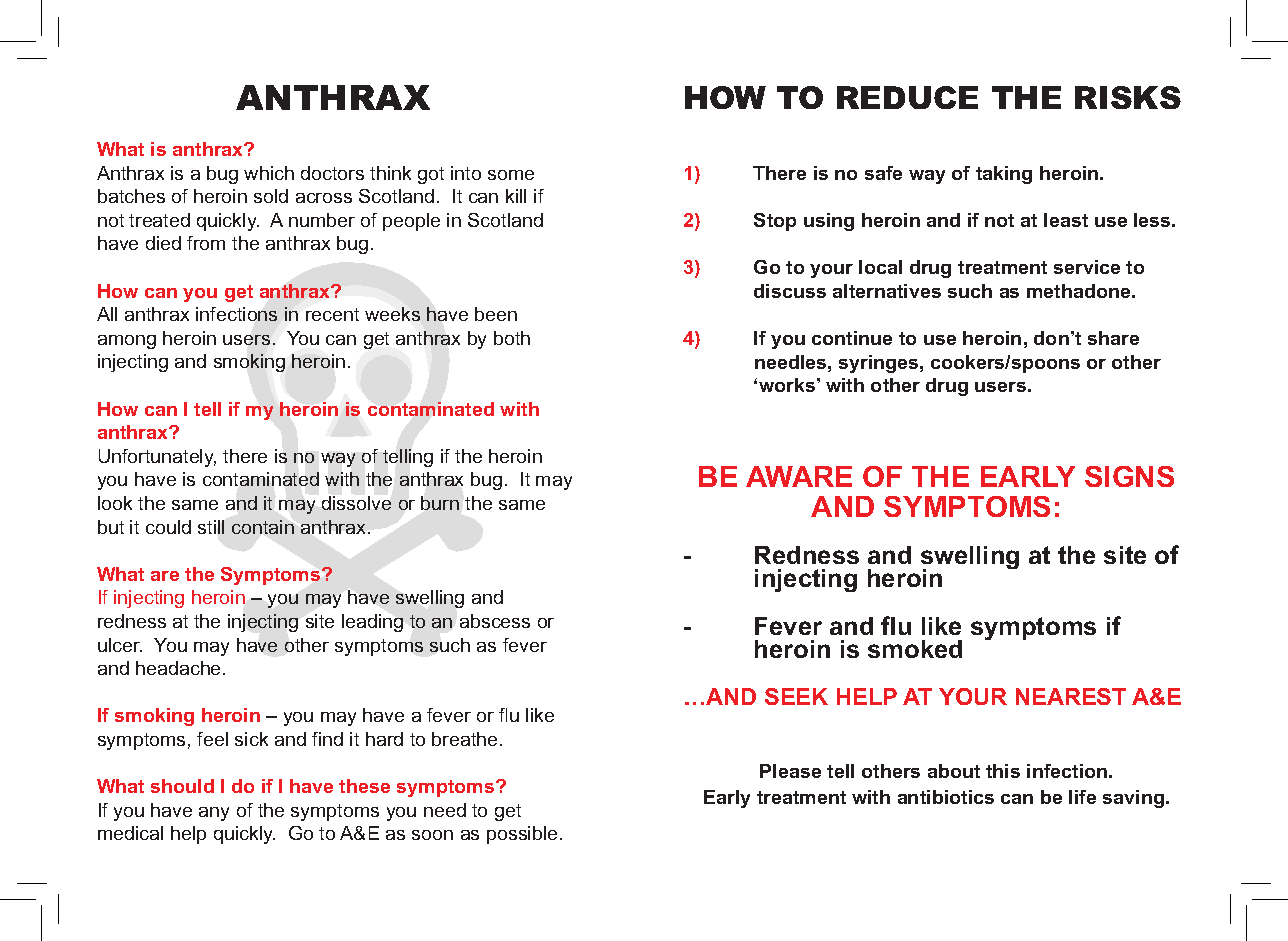 The image size is (1288, 941). I want to click on REDUCE, so click(907, 97).
